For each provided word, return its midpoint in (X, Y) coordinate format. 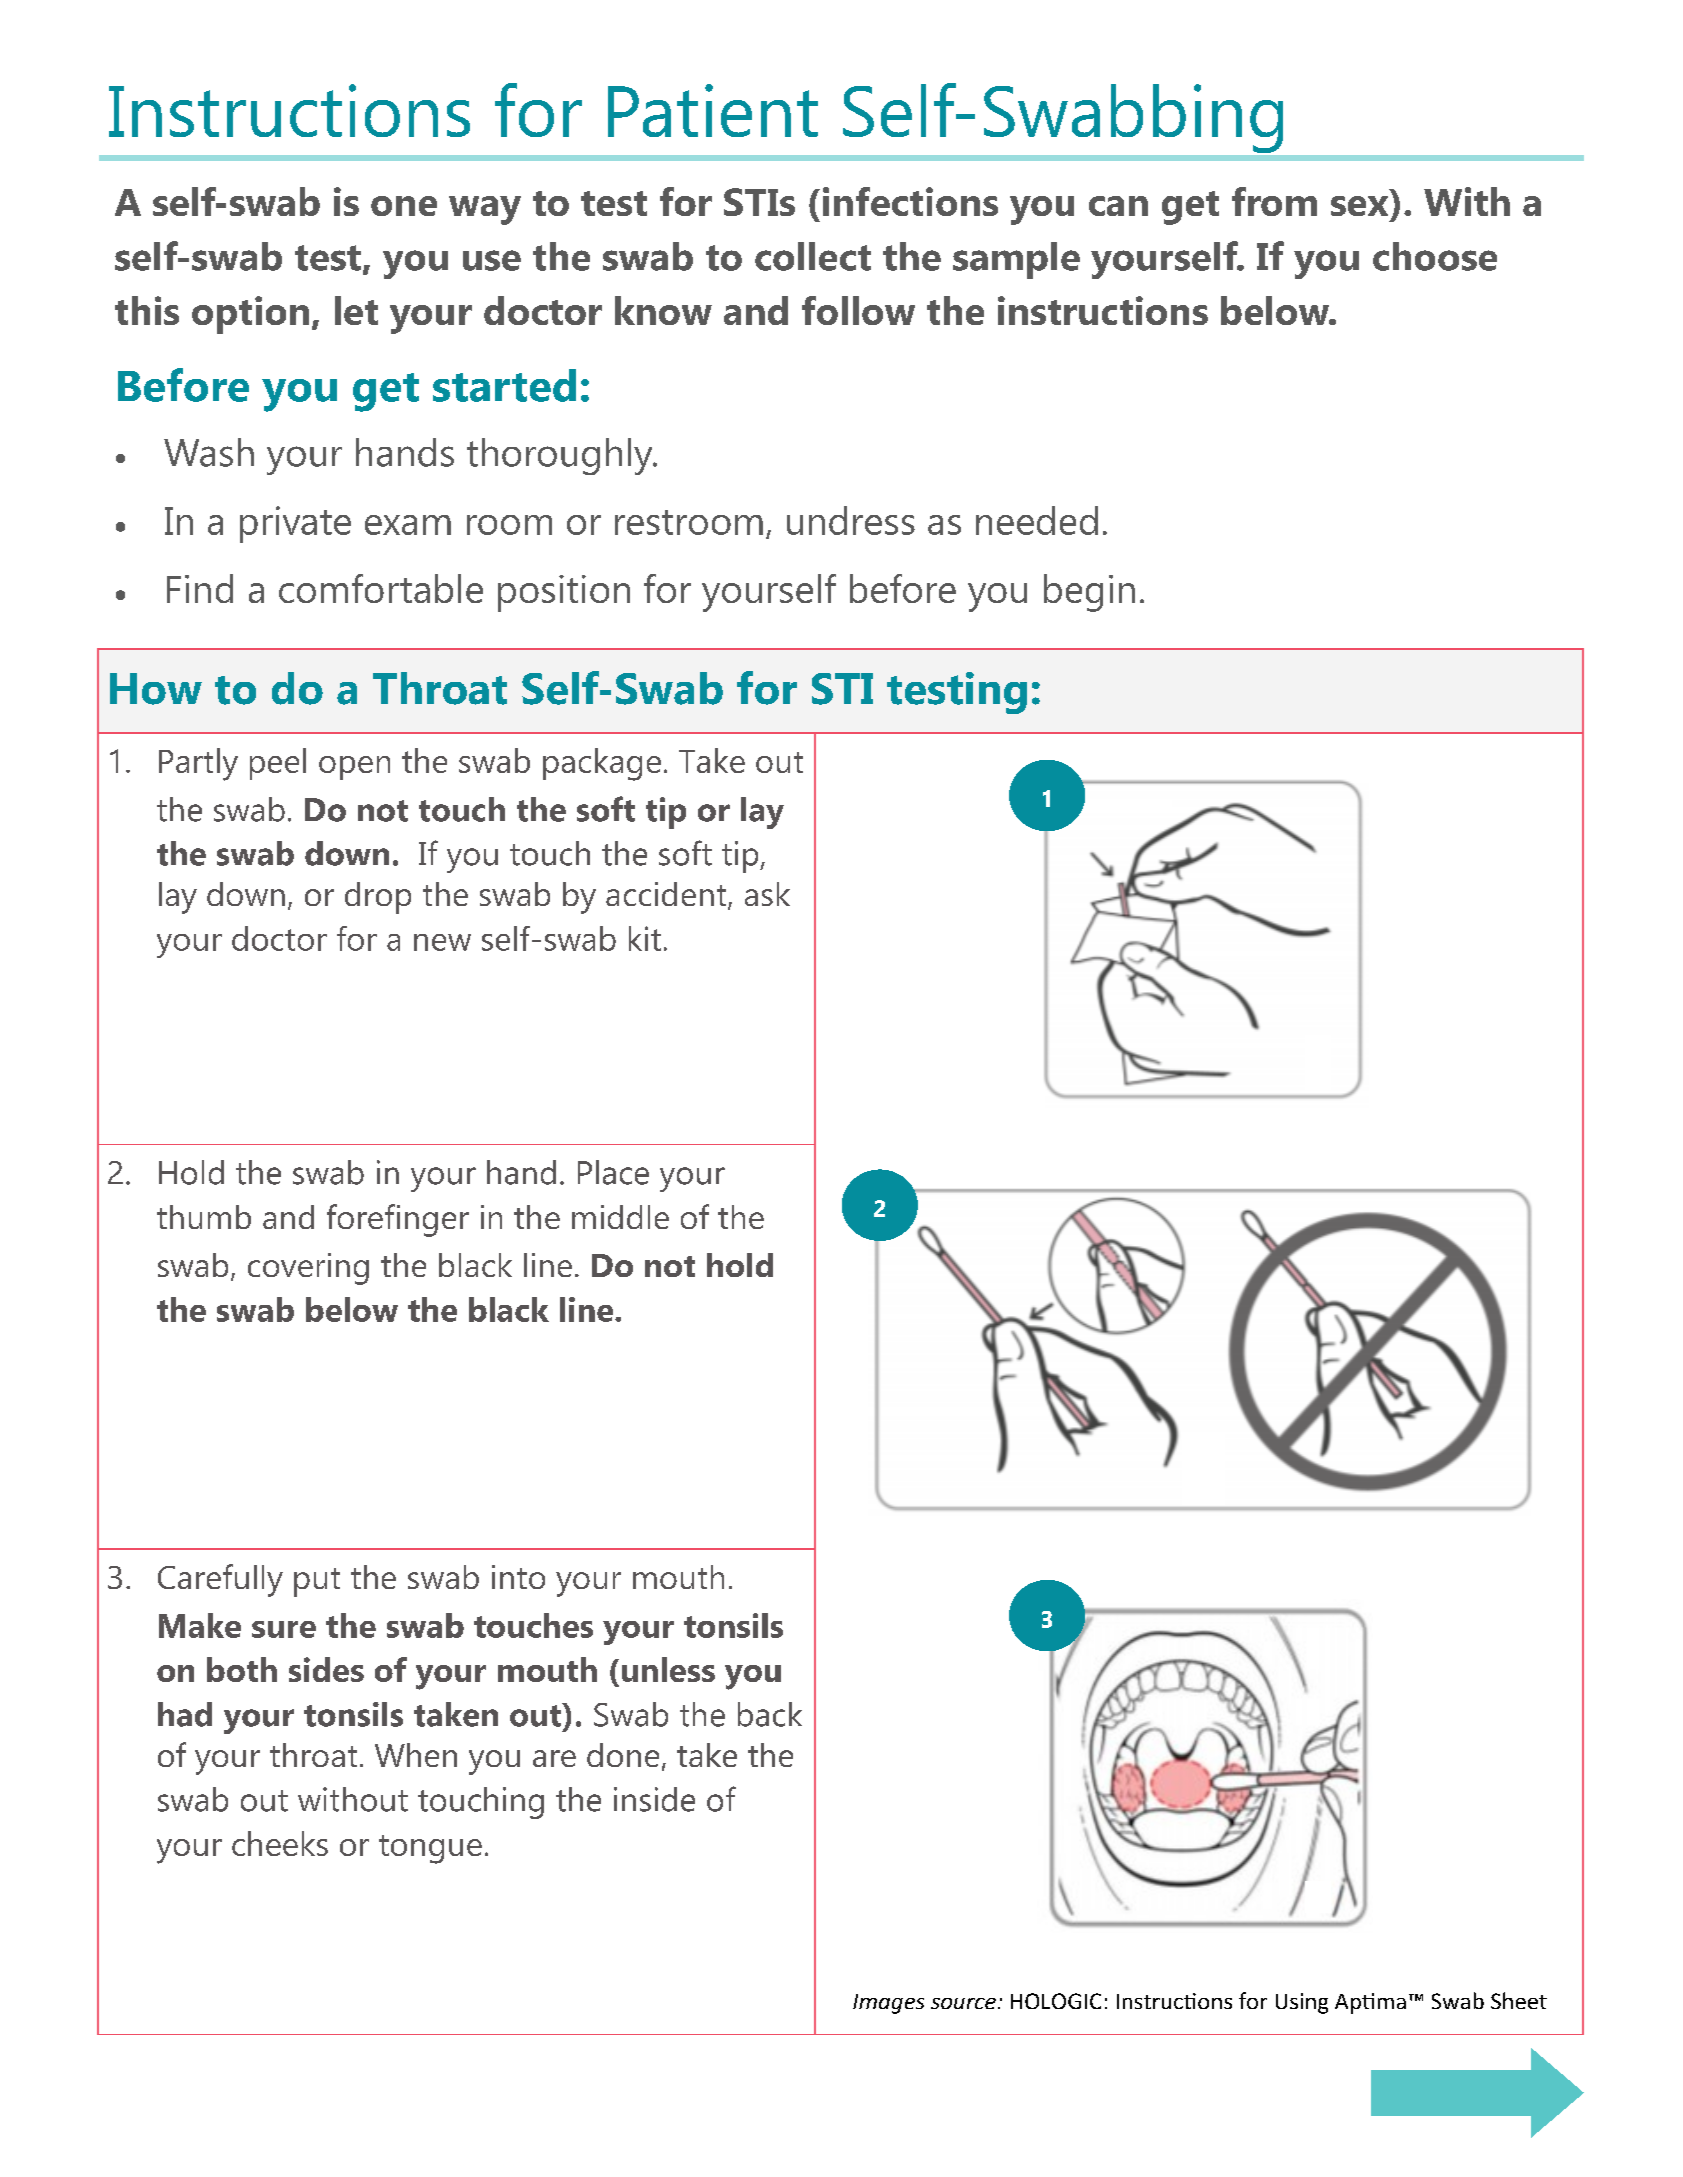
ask (767, 894)
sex (1359, 206)
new (442, 942)
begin (1089, 593)
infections (910, 201)
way (485, 210)
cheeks (280, 1843)
